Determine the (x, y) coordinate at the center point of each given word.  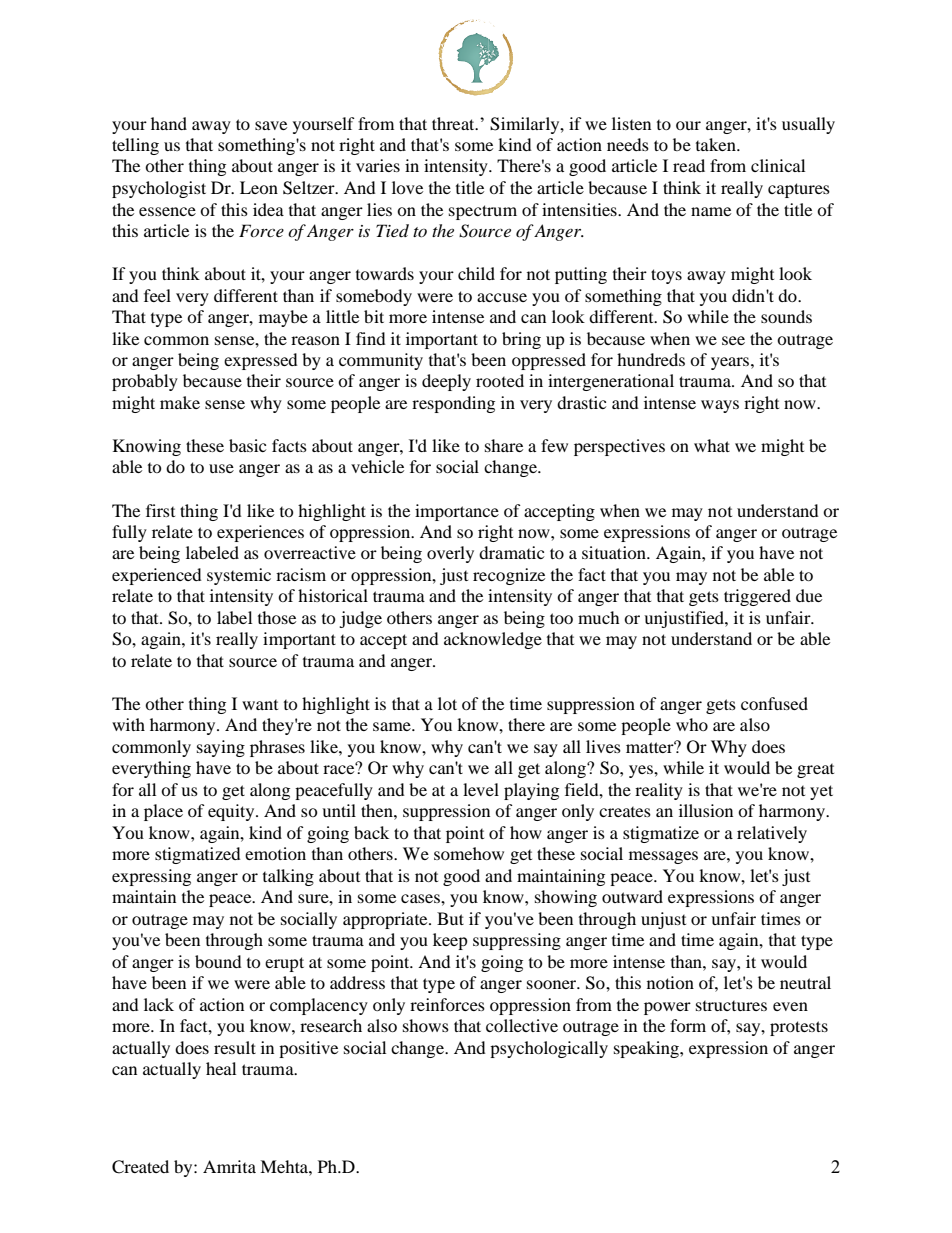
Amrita (229, 1166)
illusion (706, 810)
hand (169, 123)
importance (457, 512)
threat (454, 123)
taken (717, 144)
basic (247, 445)
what (712, 445)
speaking (647, 1049)
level (481, 789)
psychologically (549, 1049)
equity (232, 812)
